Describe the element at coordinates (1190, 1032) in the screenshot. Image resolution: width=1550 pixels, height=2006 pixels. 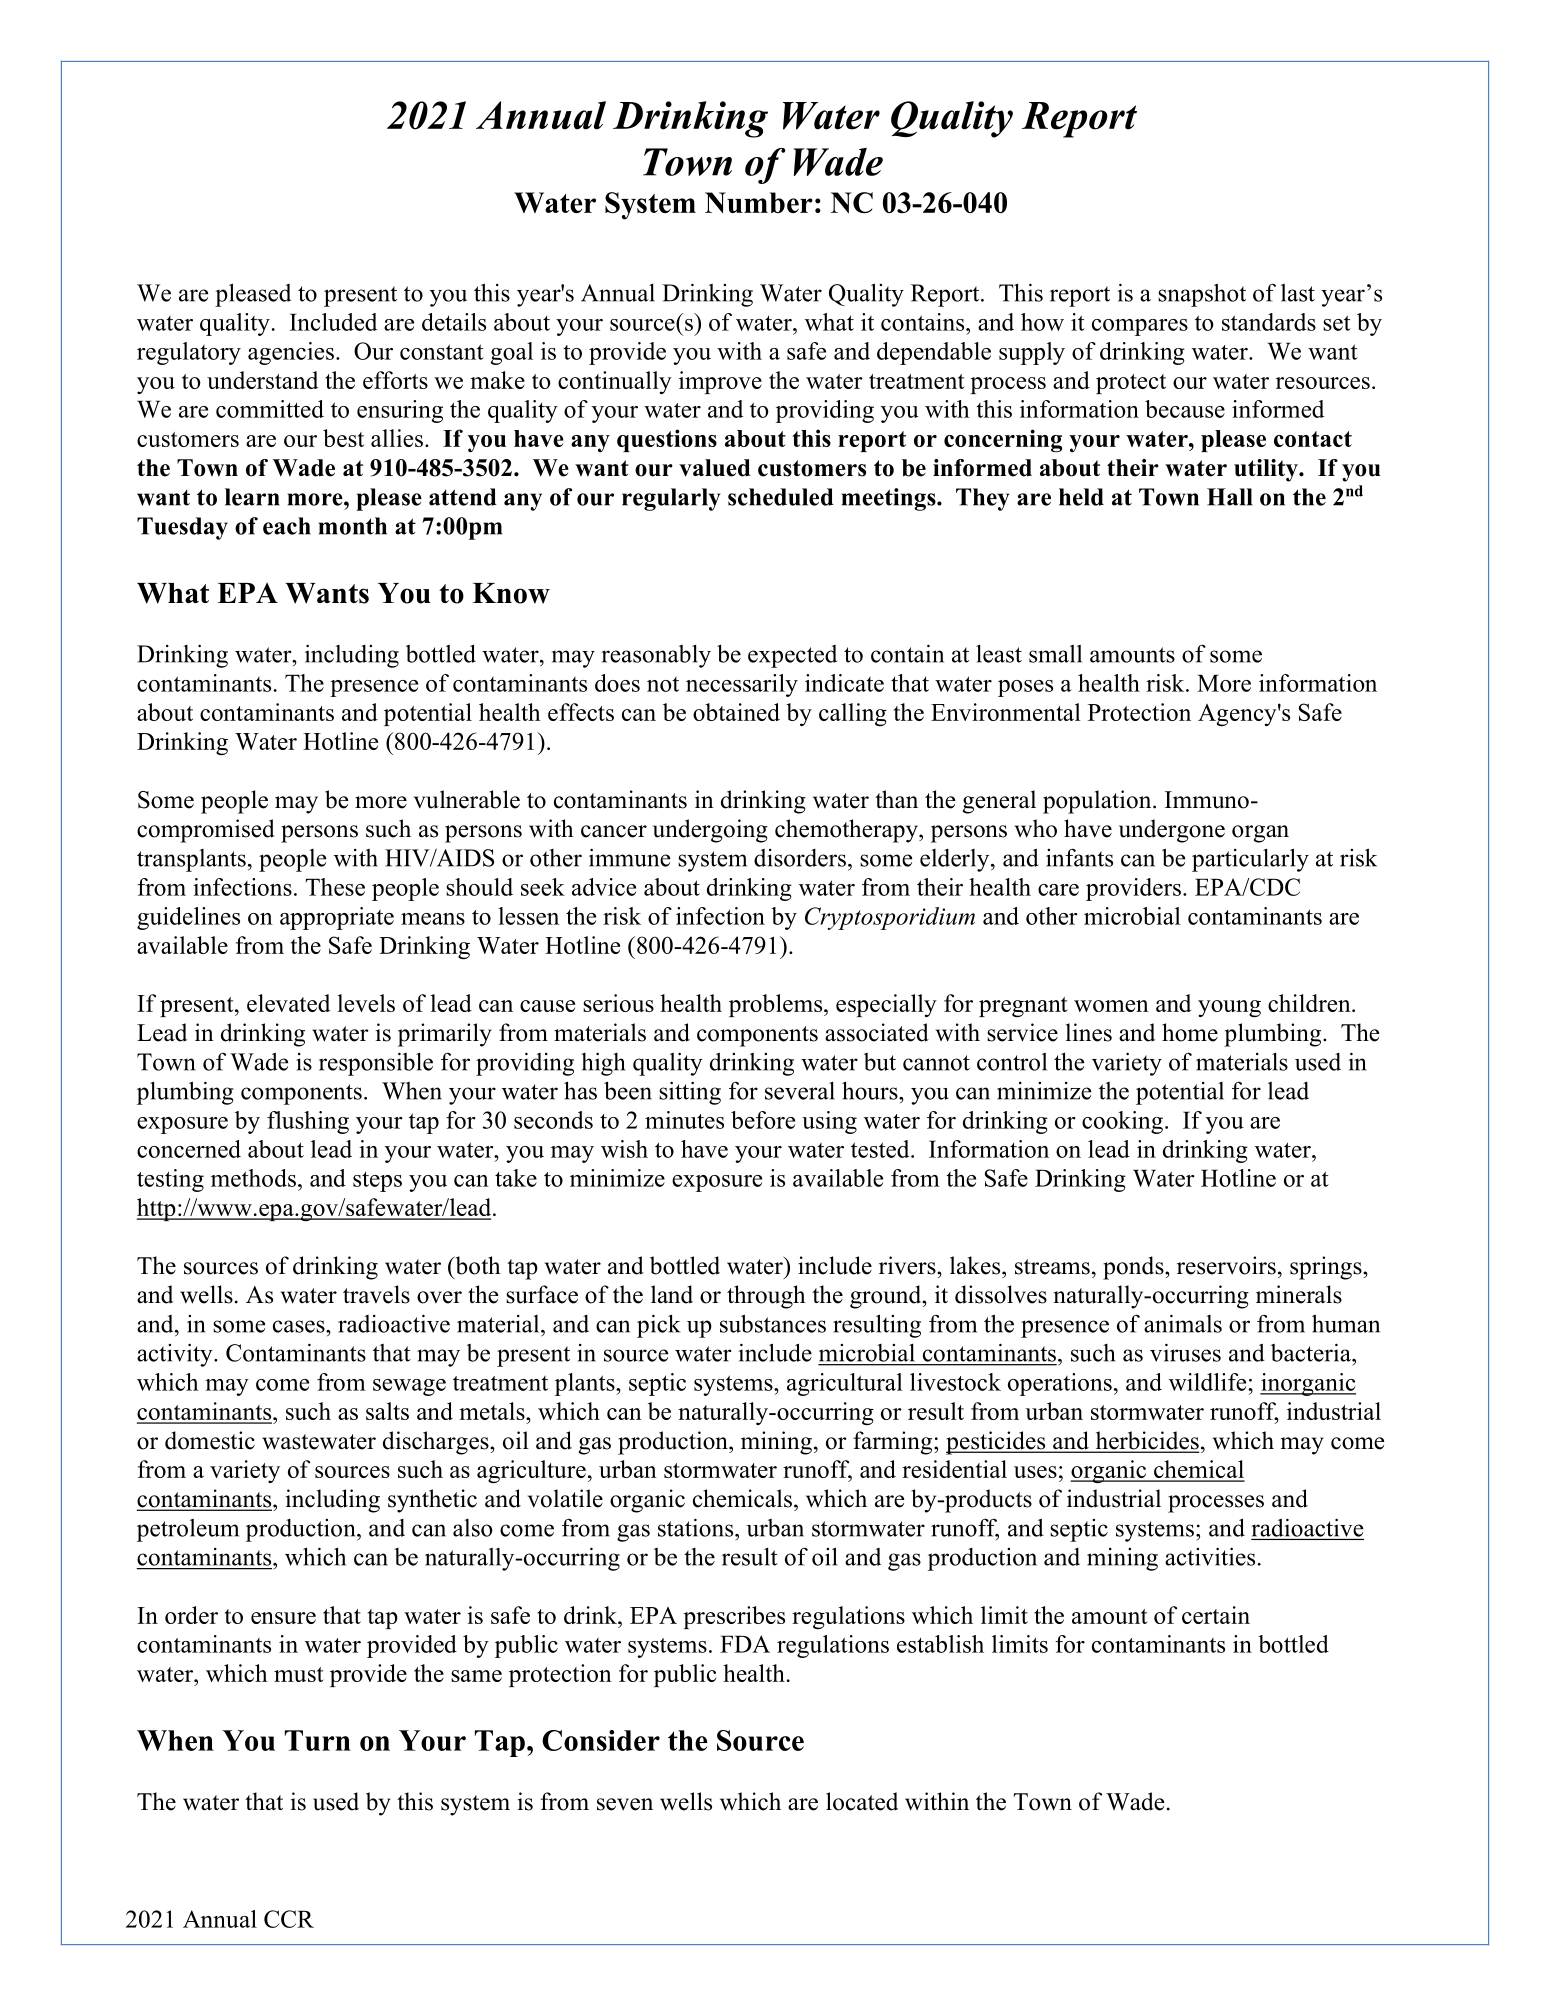
I see `home` at that location.
